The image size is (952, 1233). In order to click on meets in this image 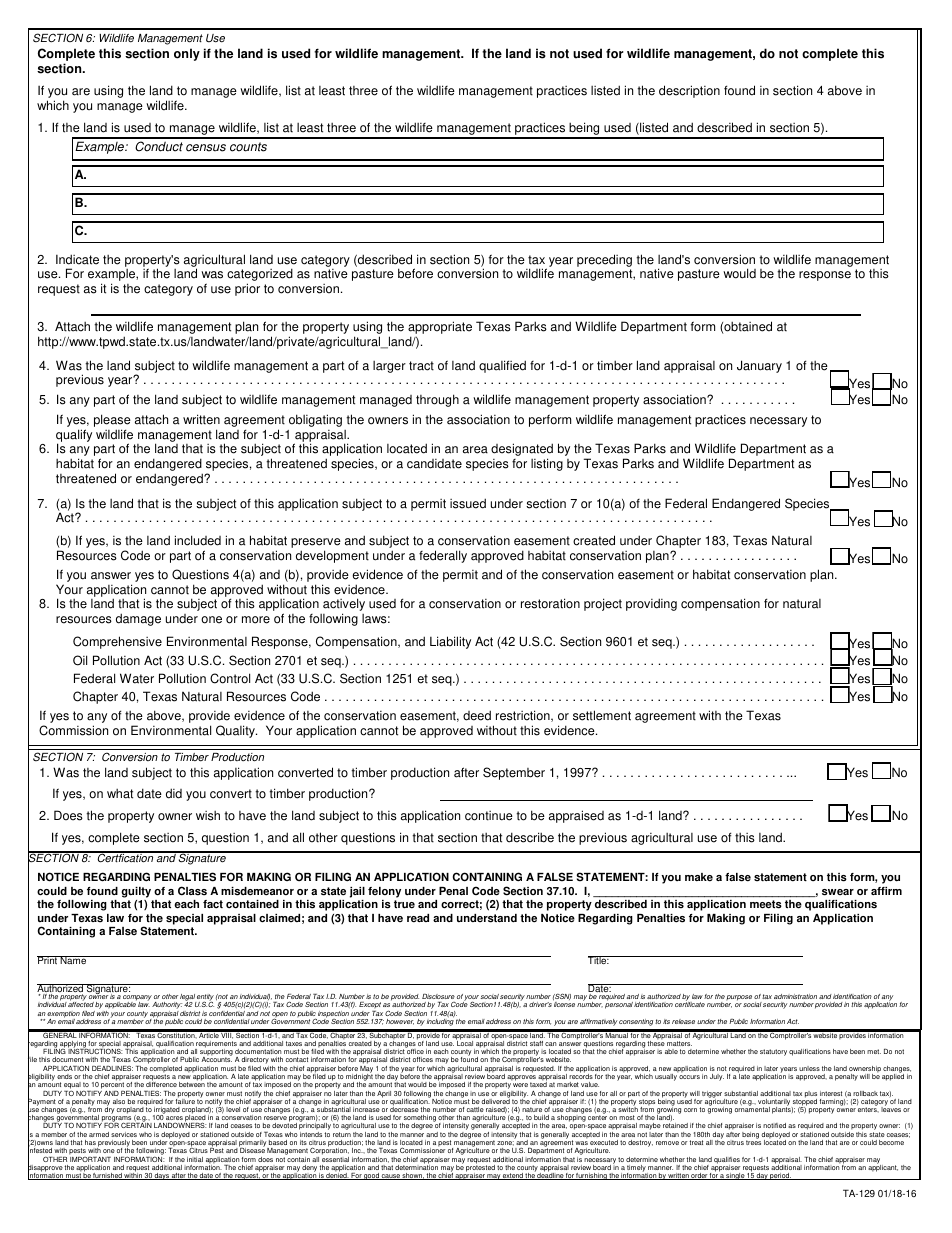, I will do `click(766, 904)`.
